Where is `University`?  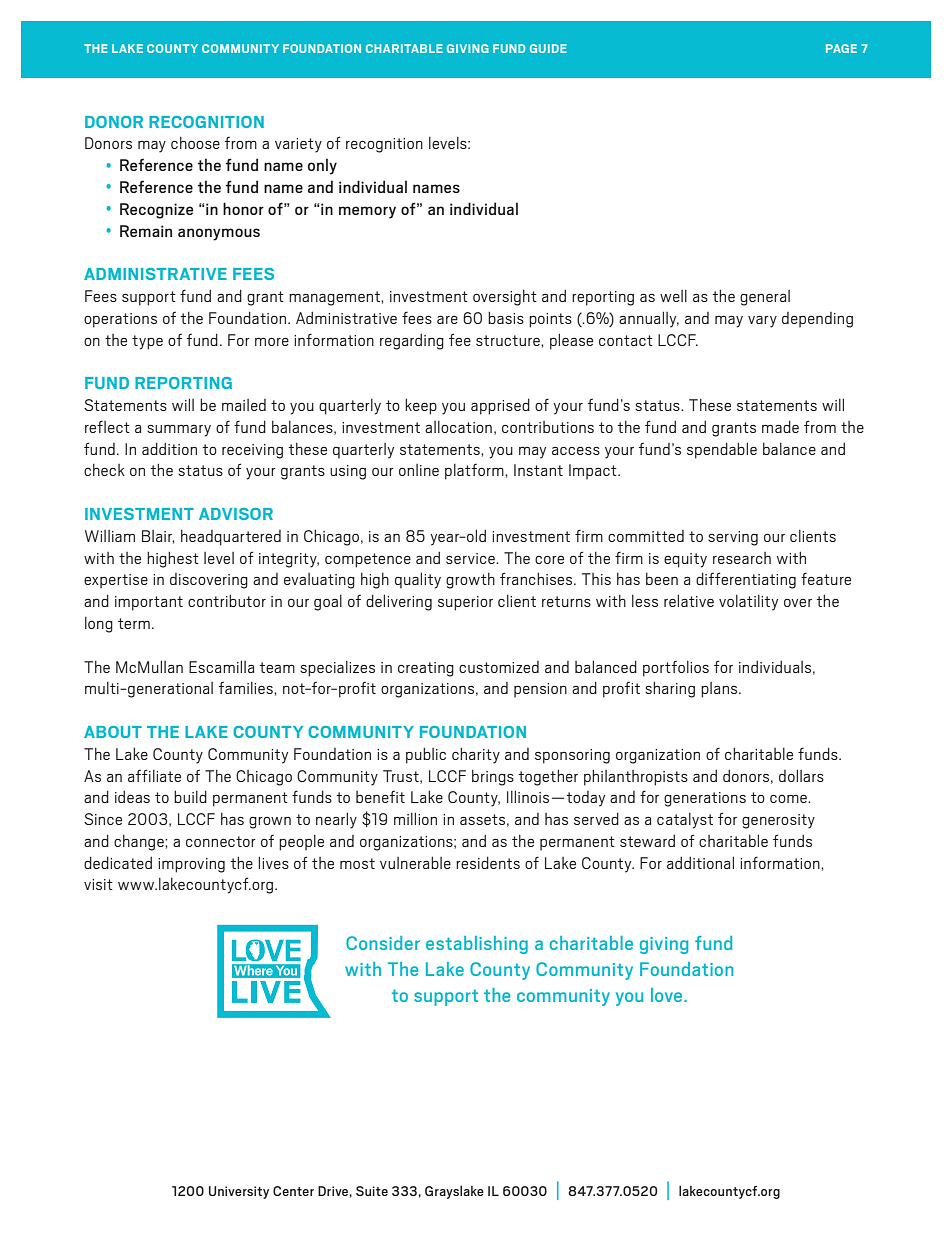
University is located at coordinates (239, 1192).
